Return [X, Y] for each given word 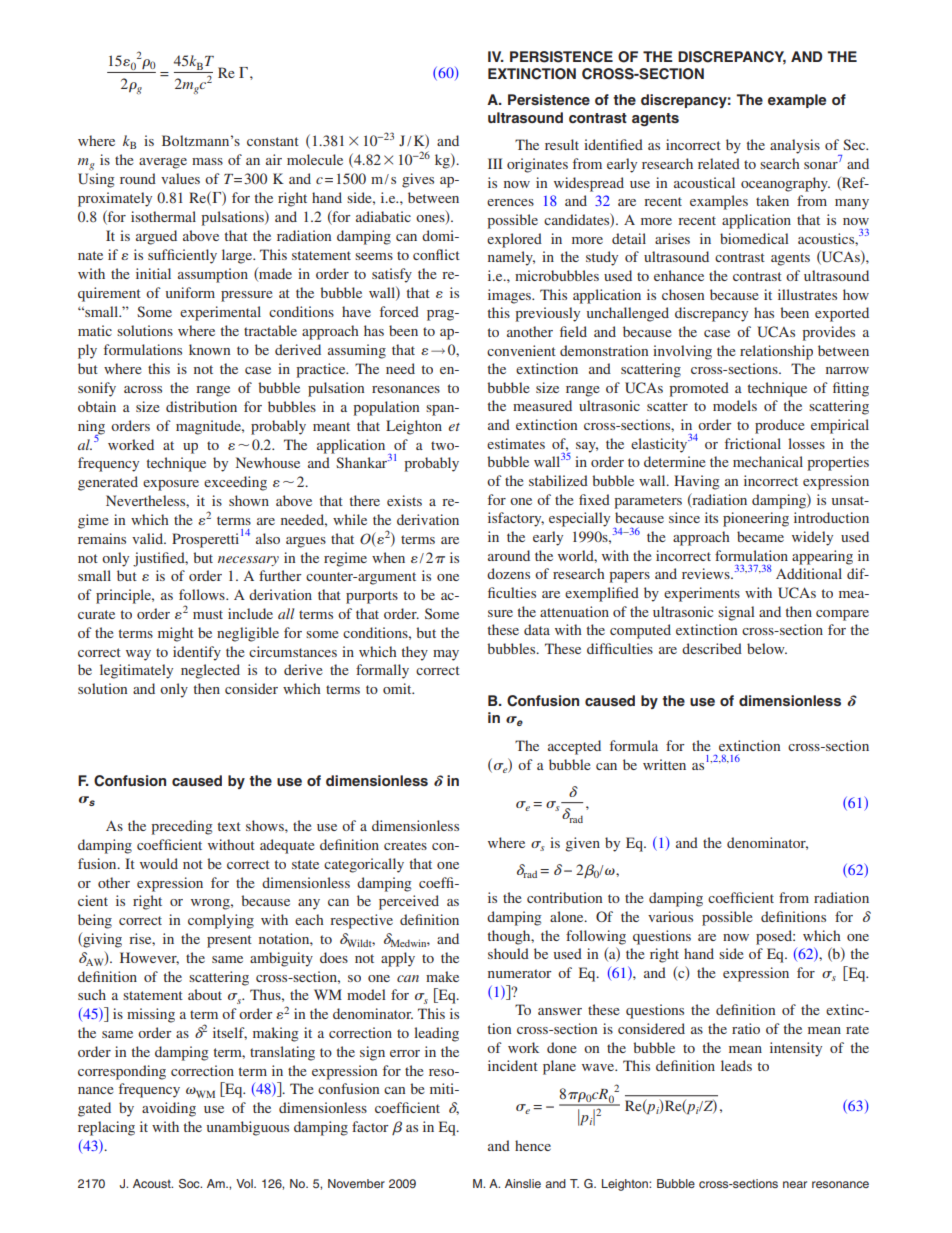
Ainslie [523, 1183]
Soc [190, 1184]
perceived [409, 902]
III [495, 163]
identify [197, 653]
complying [221, 921]
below [767, 648]
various [670, 916]
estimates [516, 443]
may [446, 655]
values [180, 178]
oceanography [785, 184]
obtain [97, 406]
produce [779, 426]
